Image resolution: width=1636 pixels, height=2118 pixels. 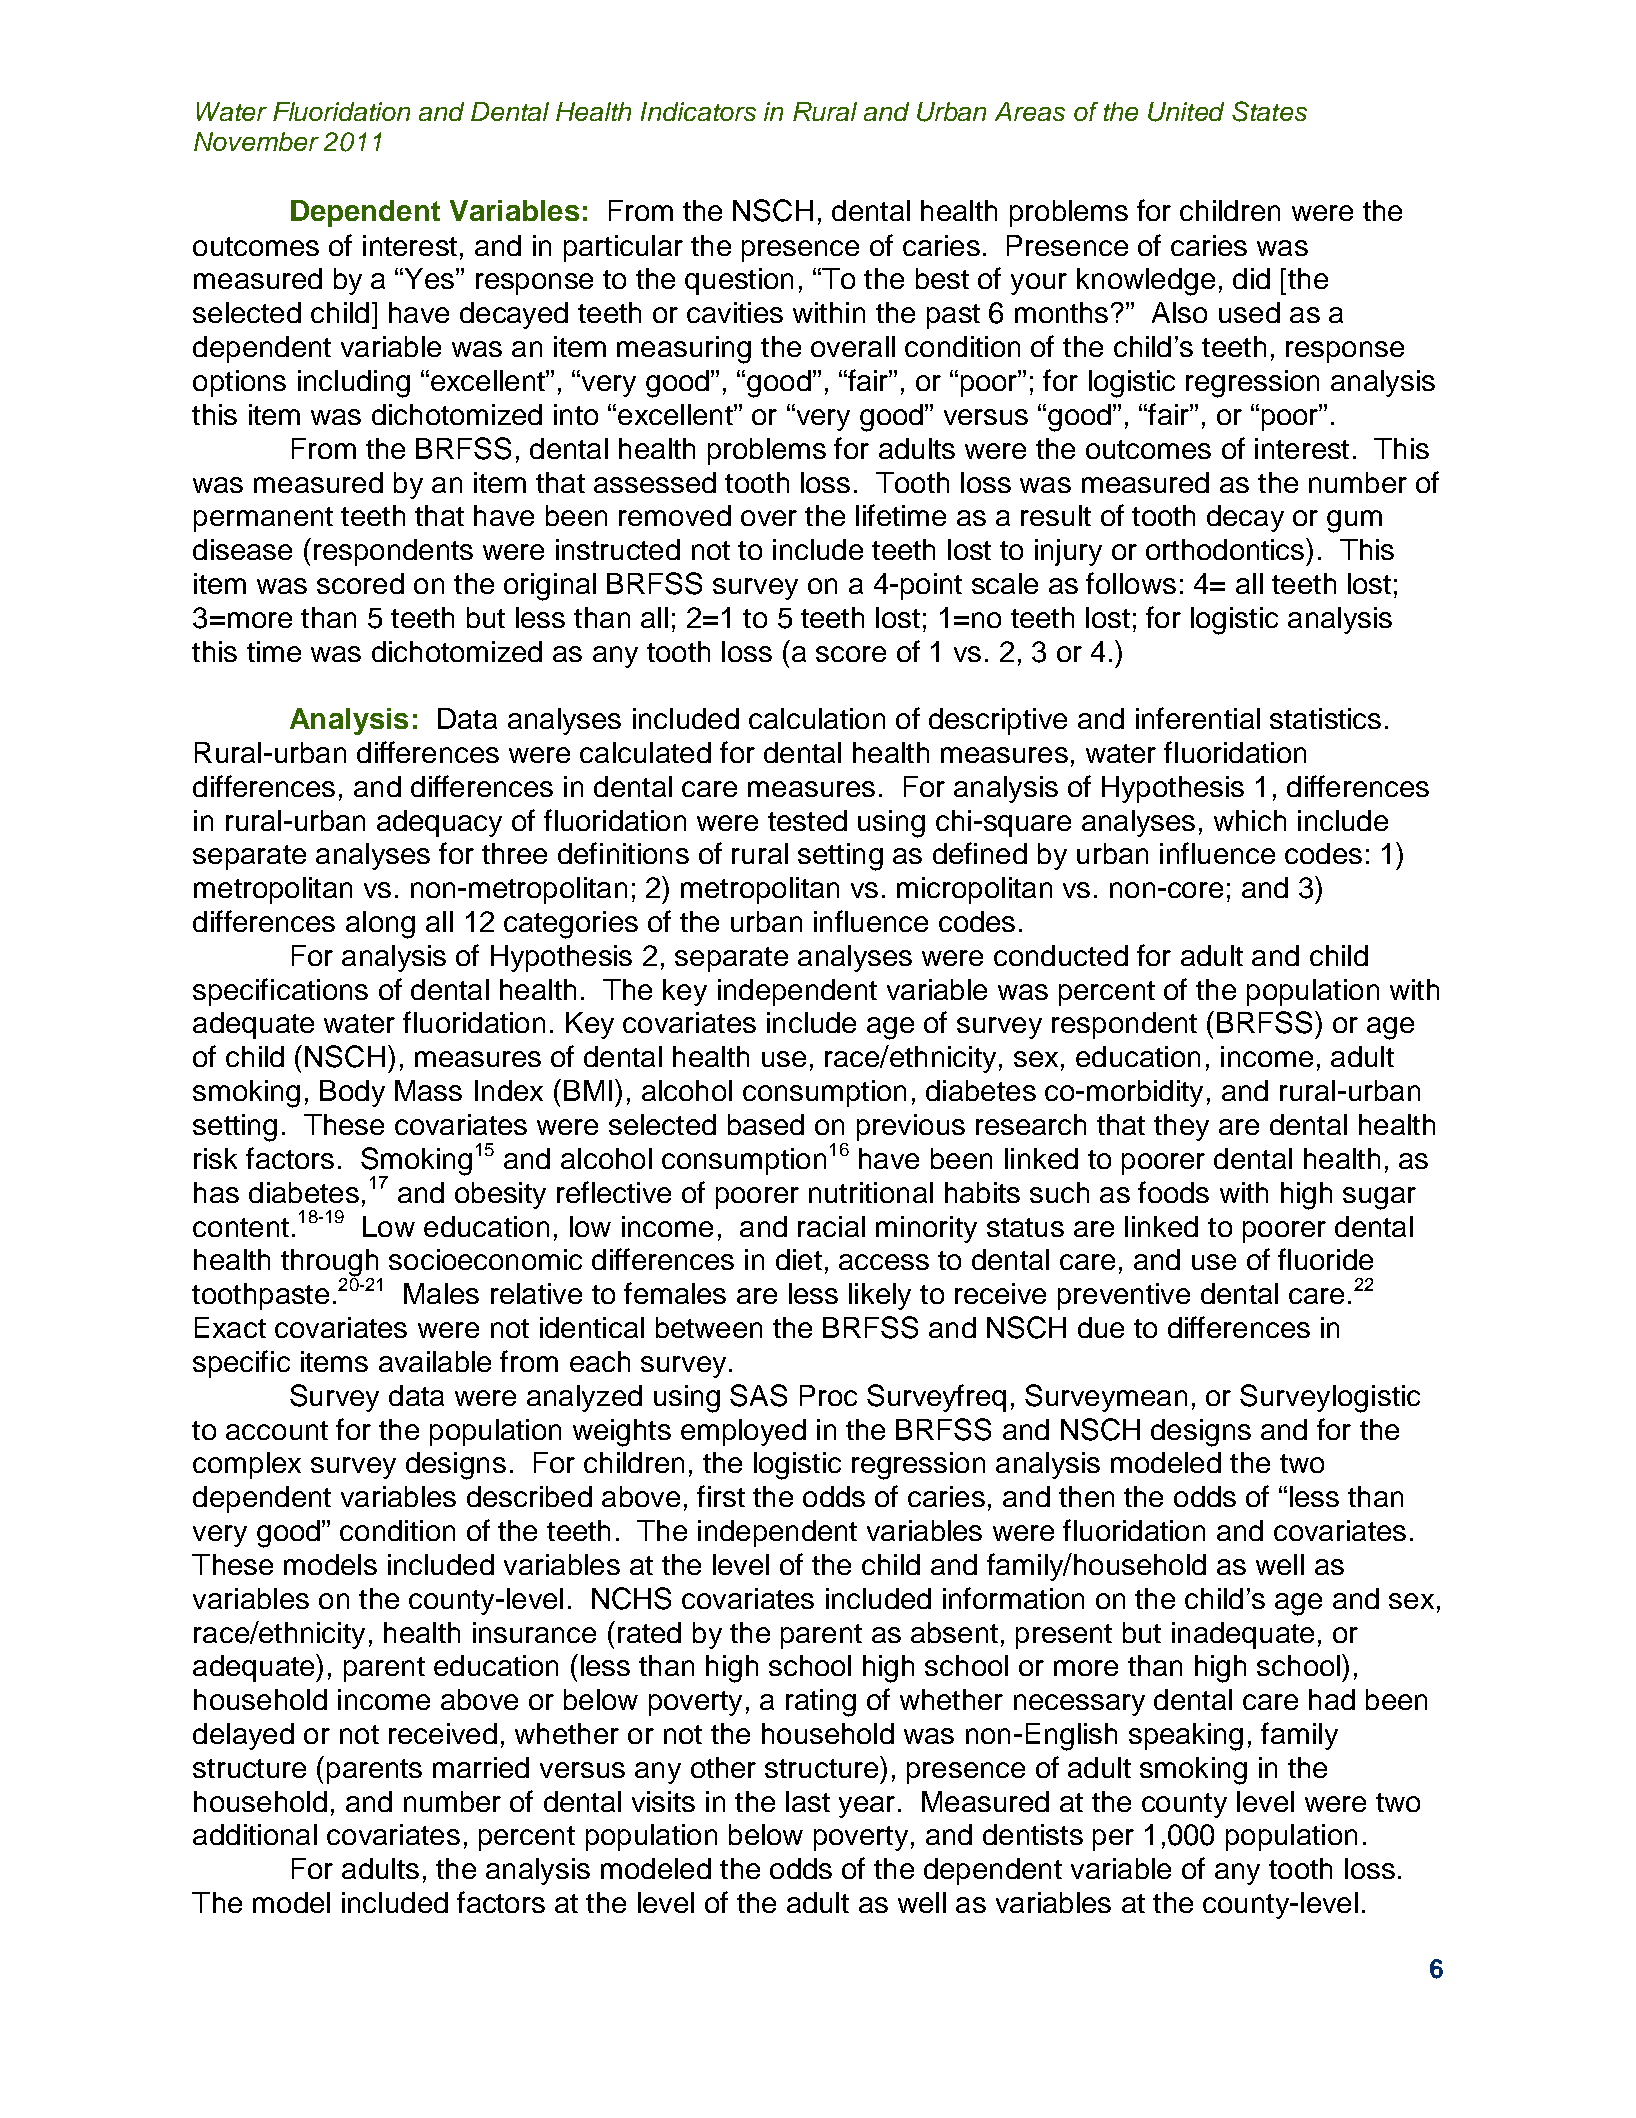 I want to click on November, so click(x=256, y=141).
